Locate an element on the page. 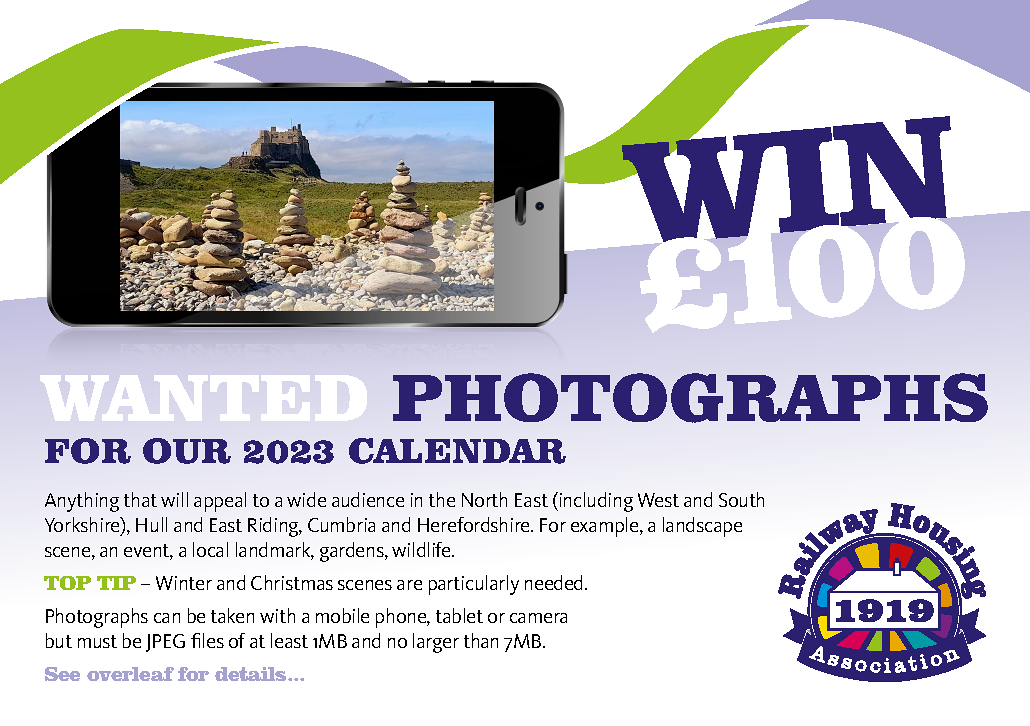 The height and width of the page is (726, 1030). are is located at coordinates (409, 585).
